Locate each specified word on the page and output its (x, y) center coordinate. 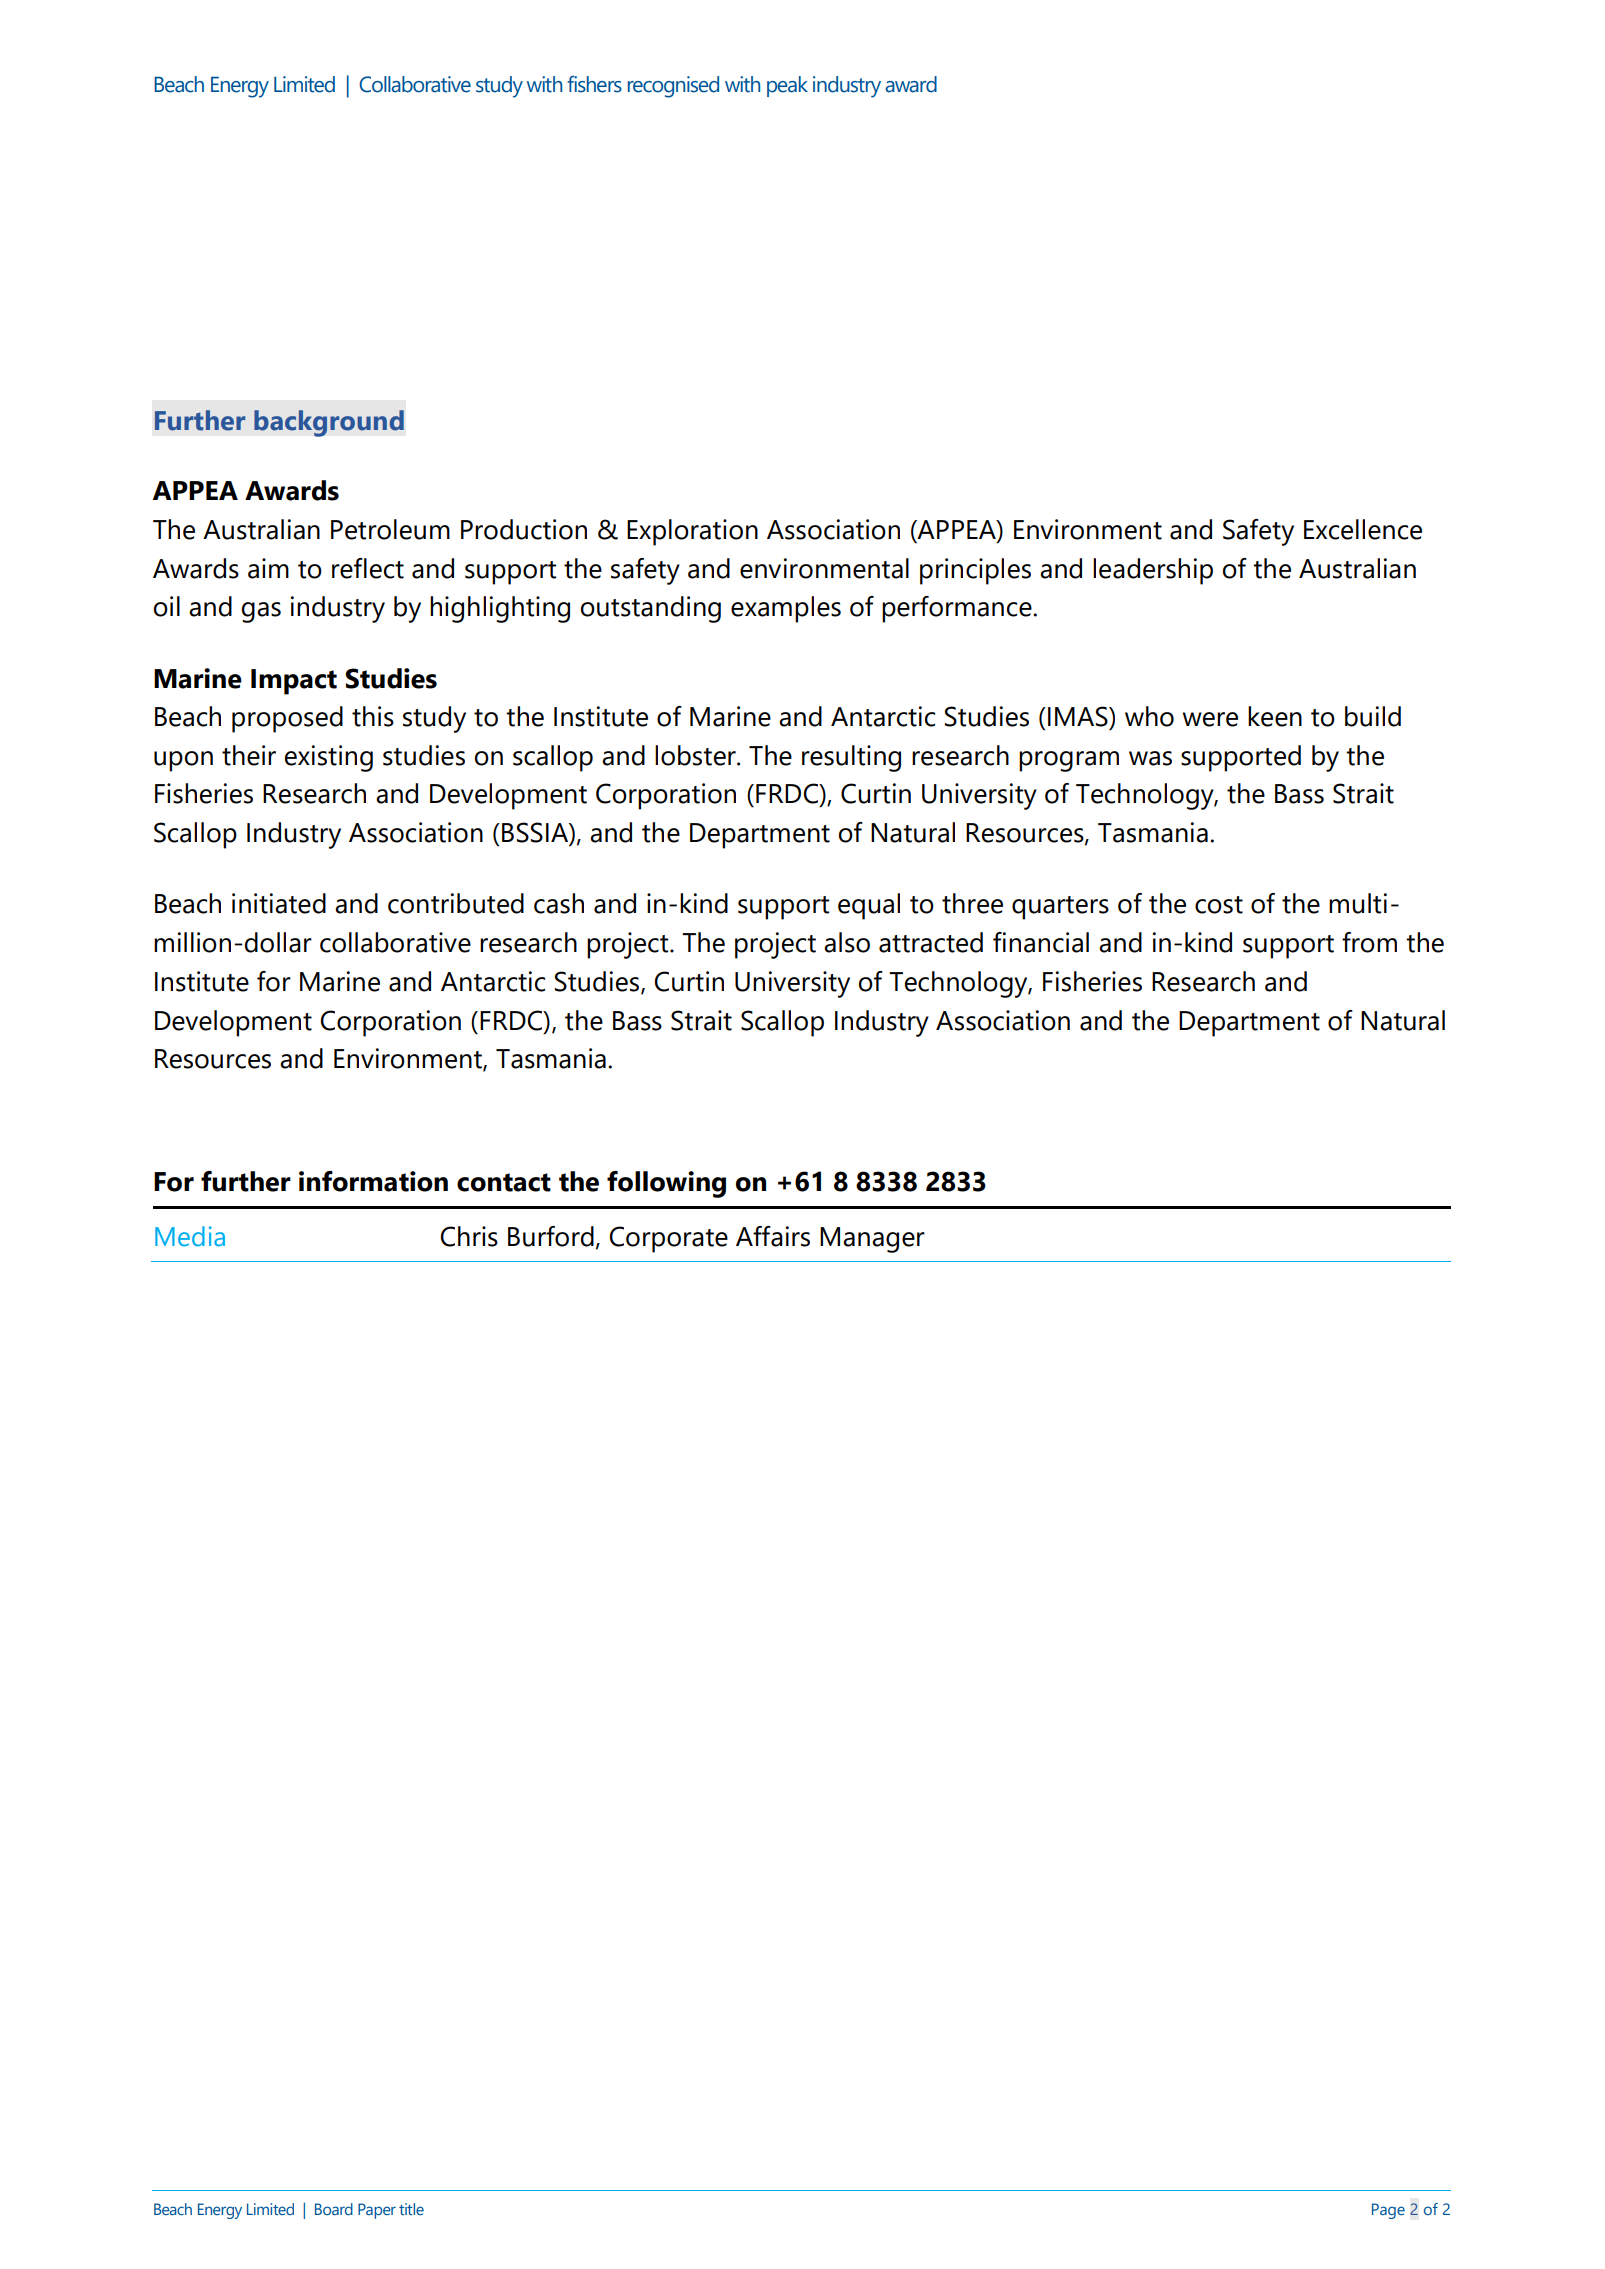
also (847, 942)
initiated (279, 903)
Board (334, 2209)
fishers (594, 84)
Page (1388, 2211)
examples (786, 609)
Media (190, 1236)
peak (787, 86)
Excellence (1363, 529)
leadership (1153, 571)
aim (268, 568)
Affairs (773, 1236)
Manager (872, 1240)
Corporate (668, 1239)
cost (1219, 905)
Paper (377, 2211)
